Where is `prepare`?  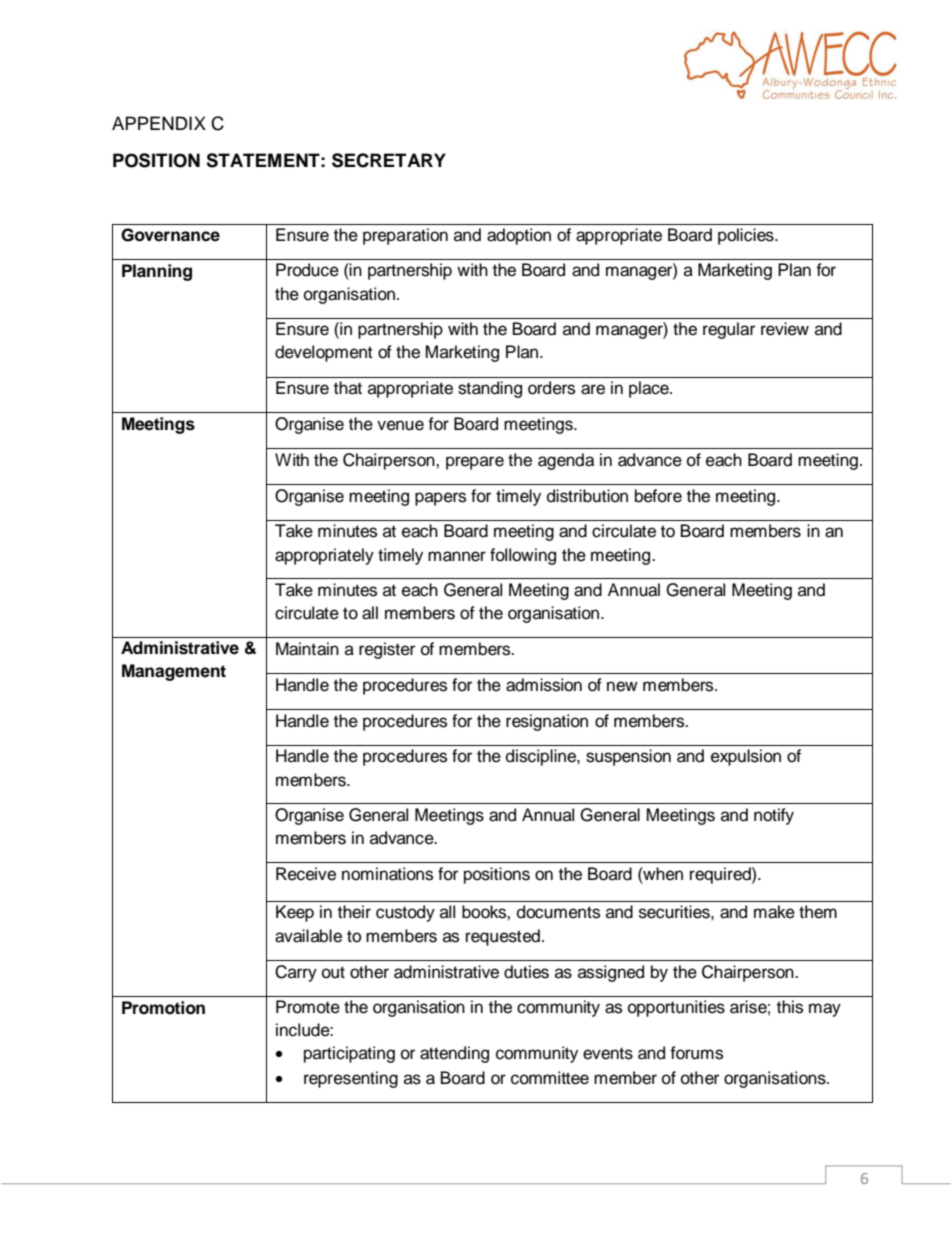
prepare is located at coordinates (475, 463).
